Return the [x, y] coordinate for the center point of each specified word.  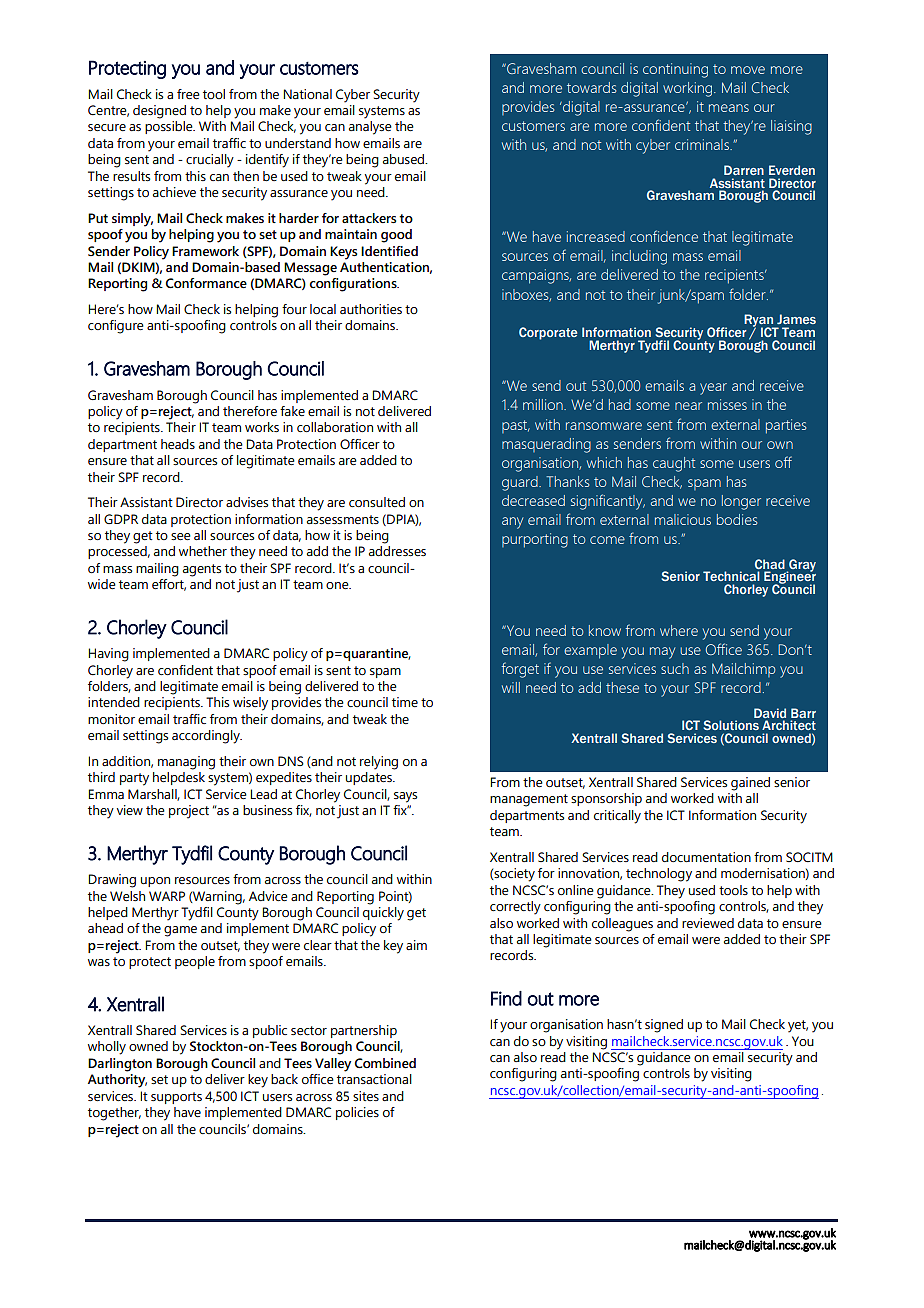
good [396, 236]
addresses [397, 551]
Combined [385, 1063]
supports [176, 1098]
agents [202, 570]
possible [170, 127]
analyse [370, 128]
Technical [731, 576]
